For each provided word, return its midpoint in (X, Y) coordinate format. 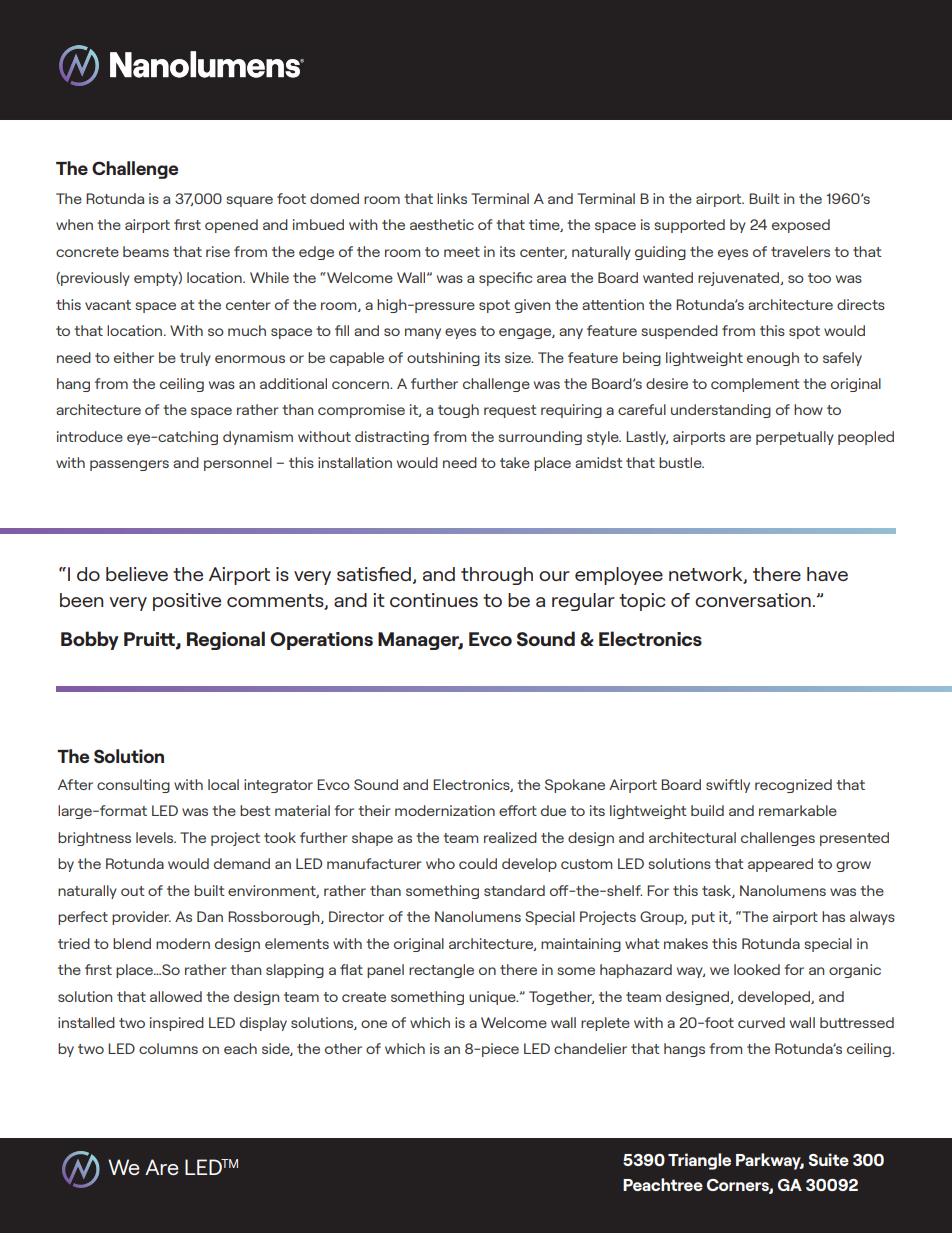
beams (146, 251)
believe (137, 574)
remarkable (798, 810)
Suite (828, 1159)
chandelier (590, 1048)
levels (156, 837)
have (827, 574)
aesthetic (442, 224)
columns (168, 1048)
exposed (801, 226)
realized (510, 837)
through (497, 576)
